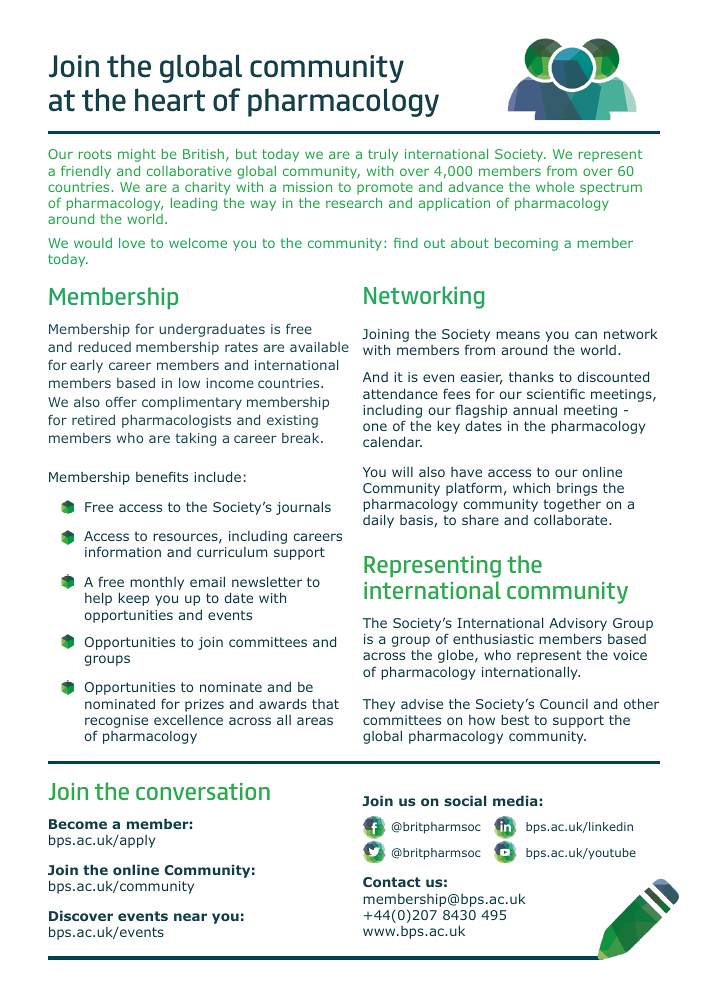  Describe the element at coordinates (555, 187) in the document. I see `whole` at that location.
